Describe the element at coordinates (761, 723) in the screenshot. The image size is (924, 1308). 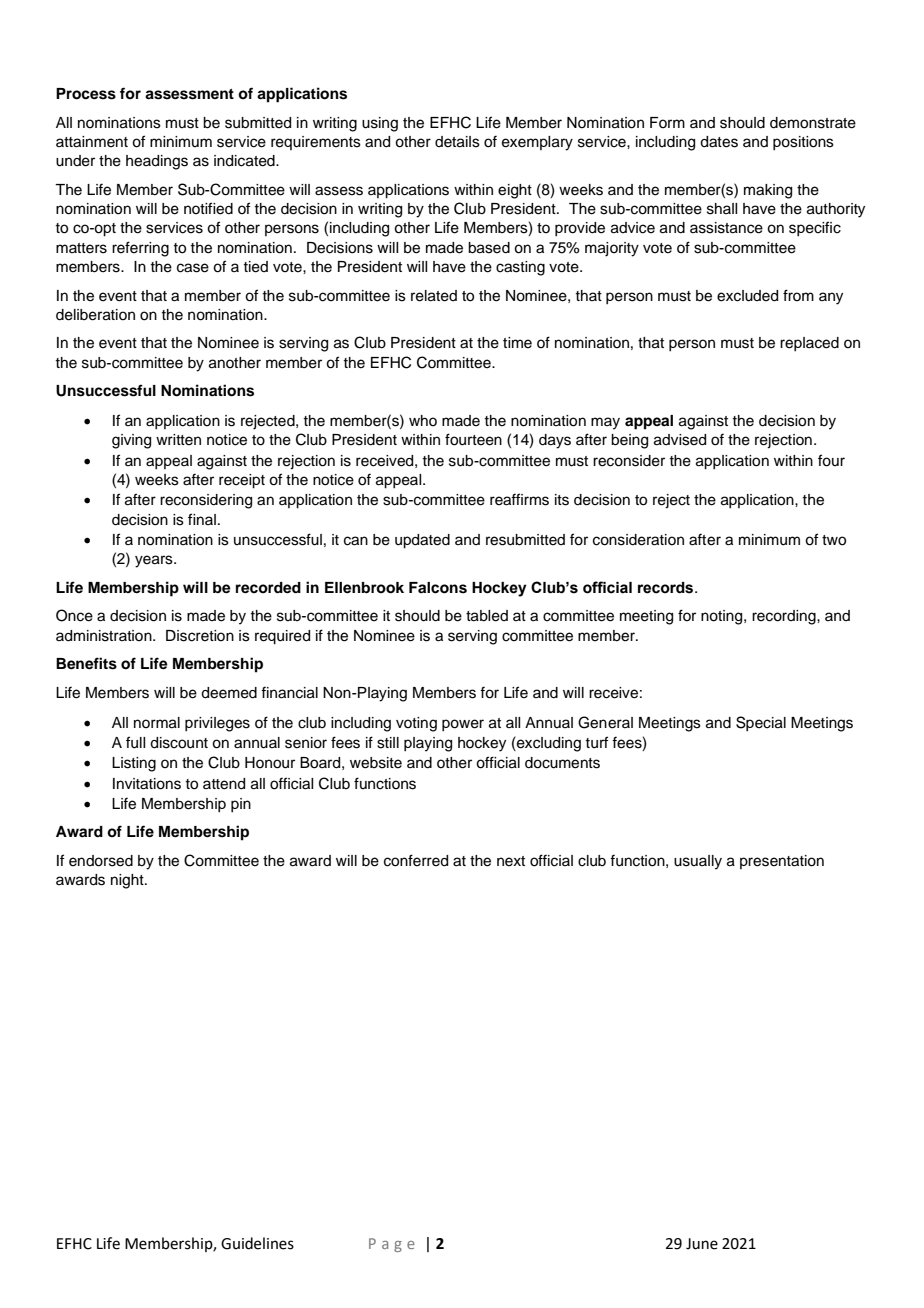
I see `Special` at that location.
